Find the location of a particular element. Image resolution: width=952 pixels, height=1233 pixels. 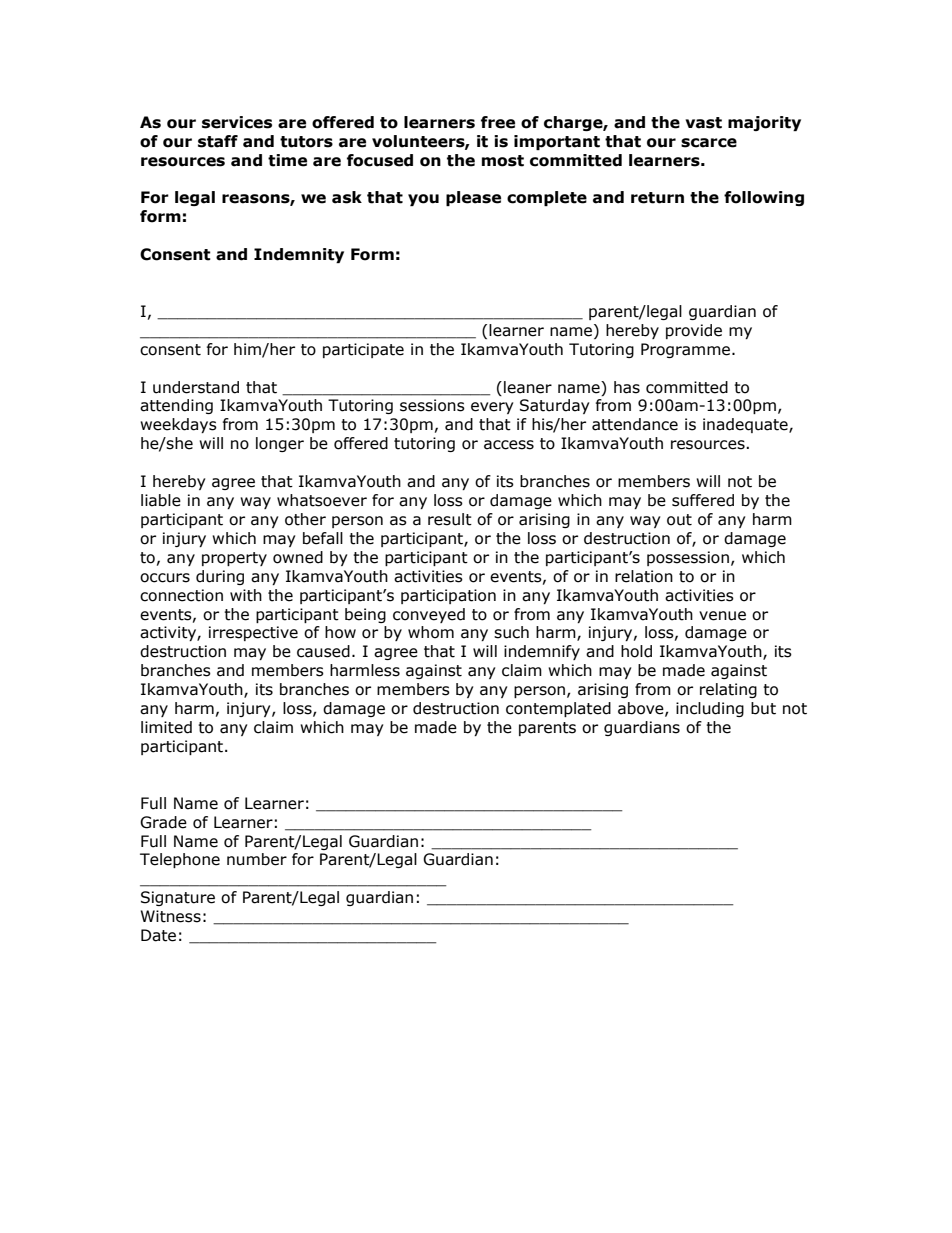

property is located at coordinates (234, 559).
